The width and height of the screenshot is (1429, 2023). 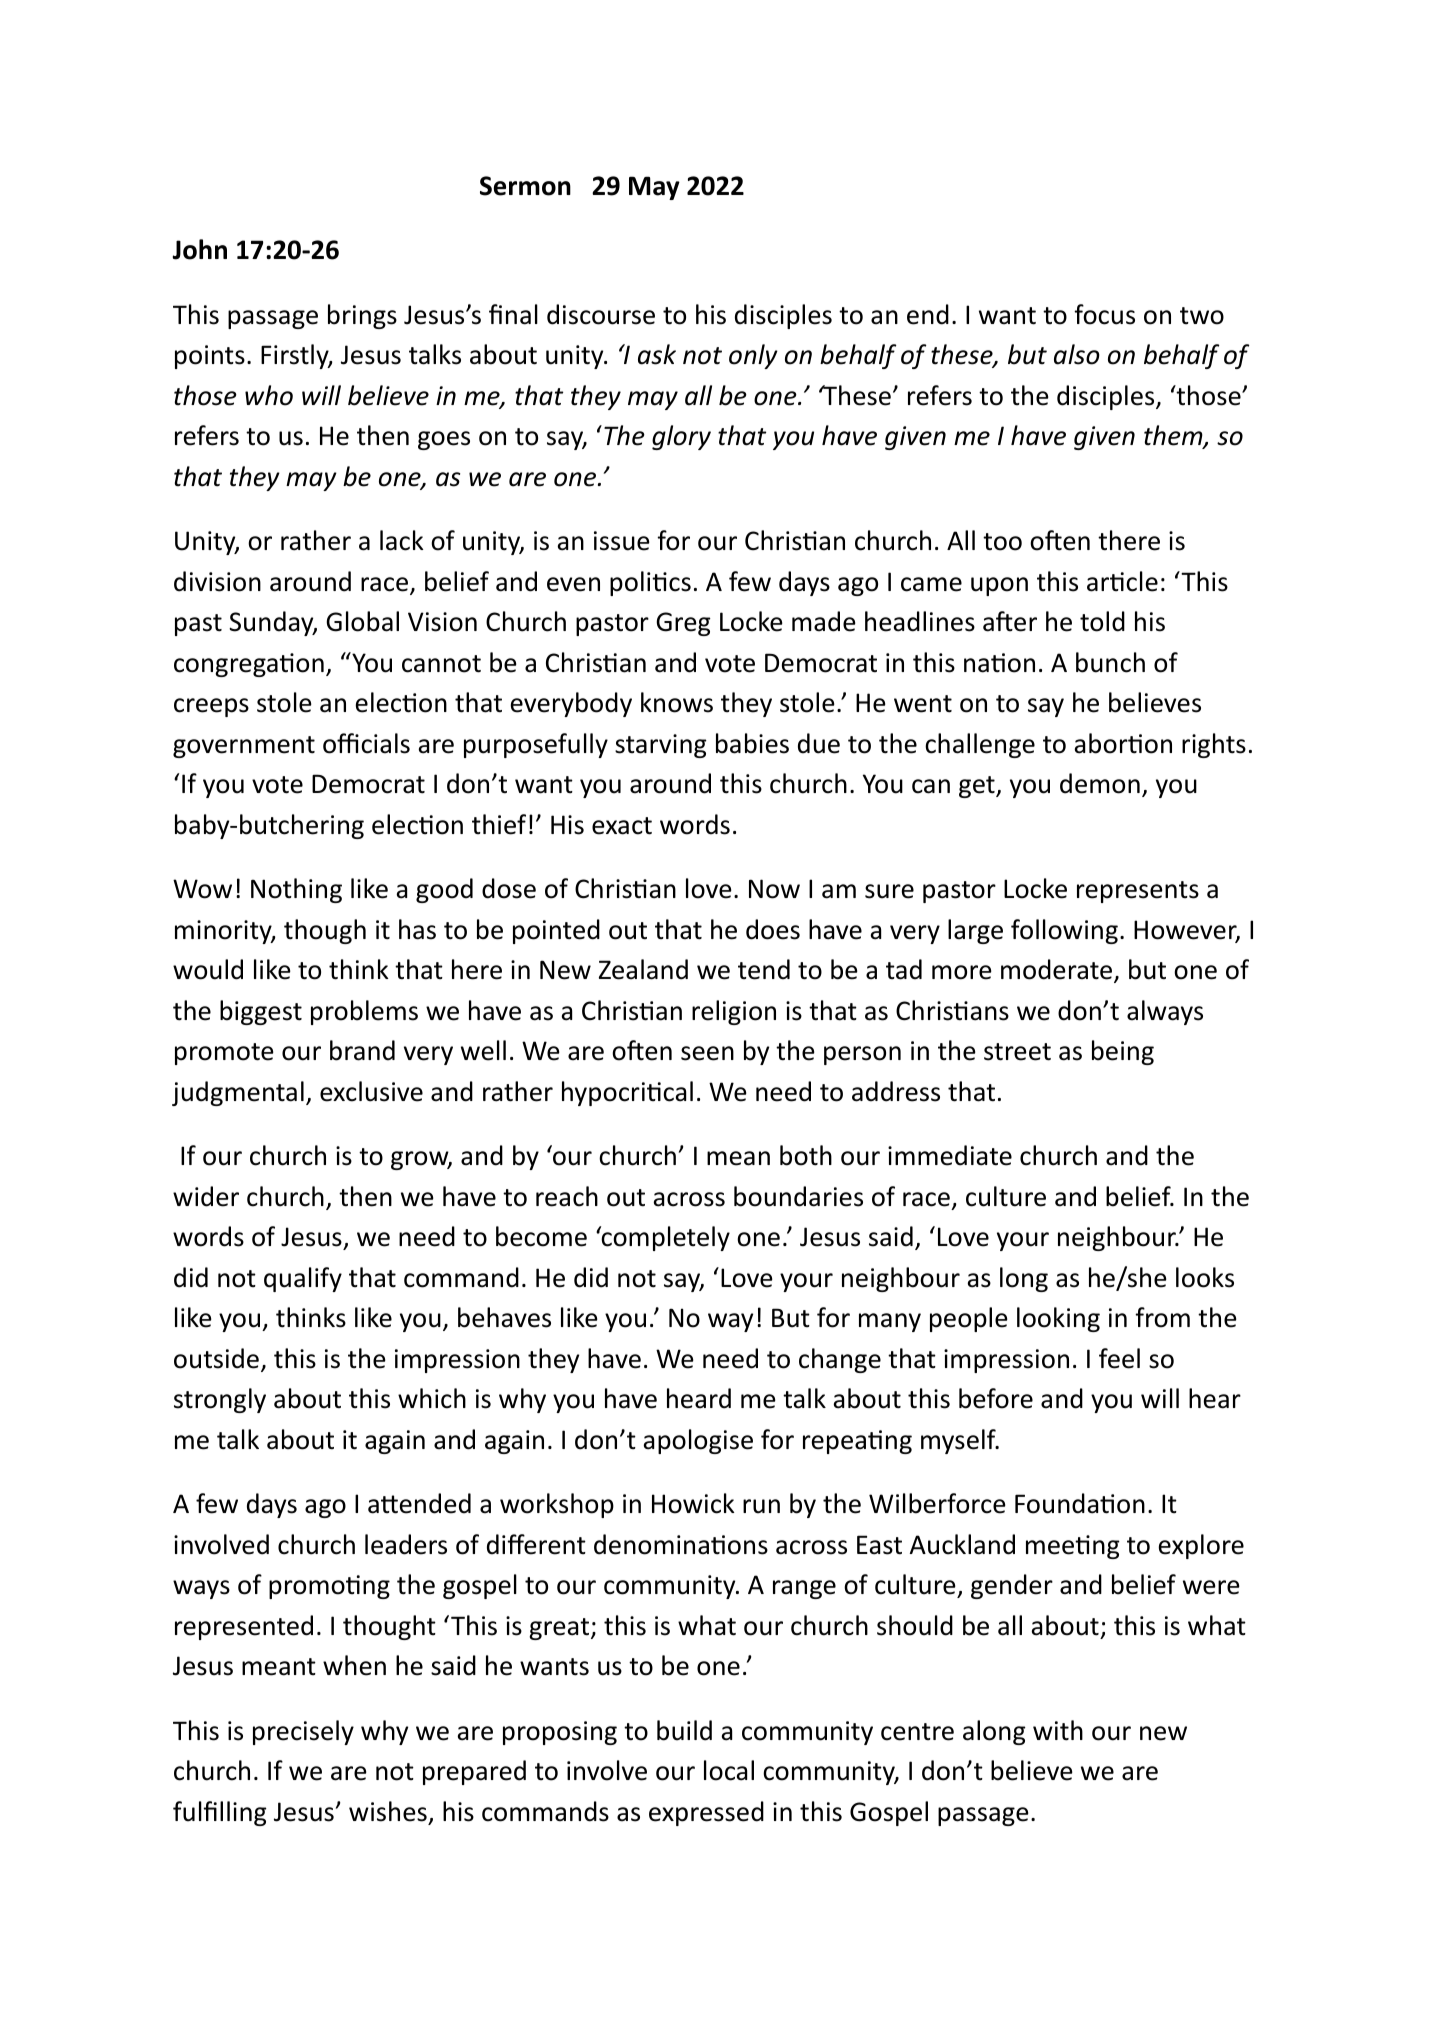 I want to click on local, so click(x=729, y=1770).
